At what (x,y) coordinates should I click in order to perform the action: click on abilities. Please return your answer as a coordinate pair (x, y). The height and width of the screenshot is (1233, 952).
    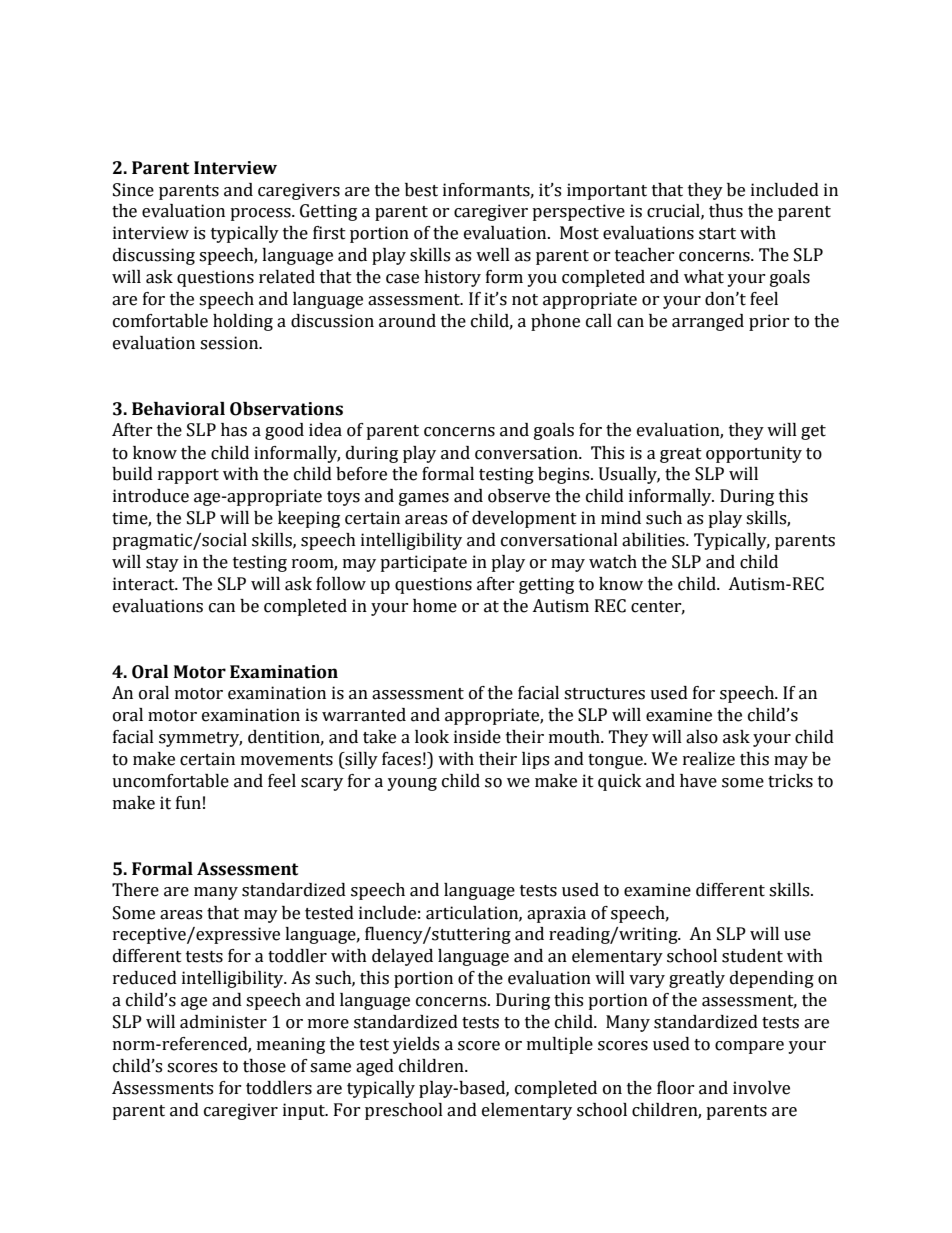
    Looking at the image, I should click on (654, 540).
